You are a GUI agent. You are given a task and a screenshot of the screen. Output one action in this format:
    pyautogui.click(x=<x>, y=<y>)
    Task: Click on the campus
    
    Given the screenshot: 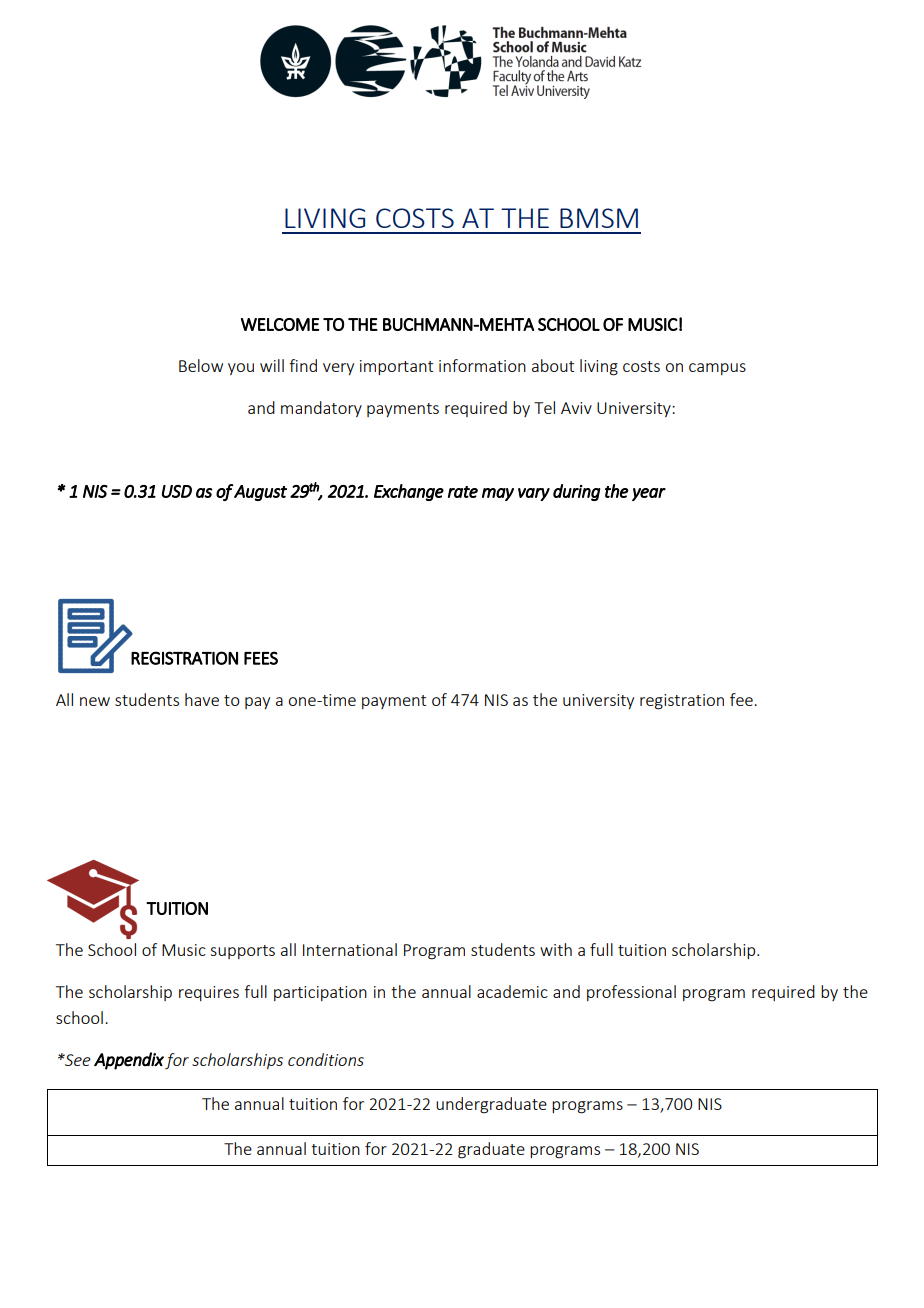 What is the action you would take?
    pyautogui.click(x=717, y=369)
